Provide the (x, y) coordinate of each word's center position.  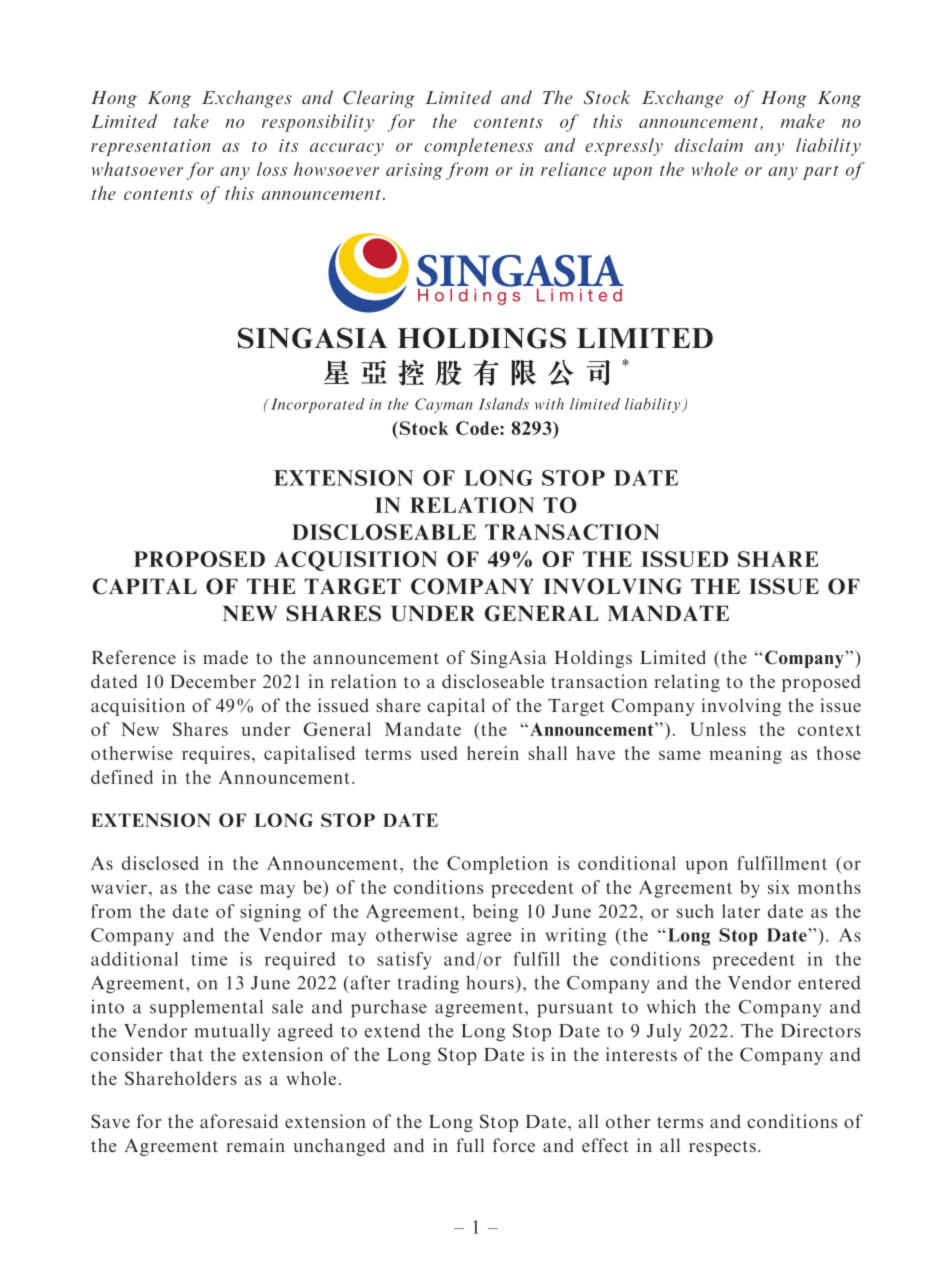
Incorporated (318, 405)
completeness (478, 147)
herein (493, 753)
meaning (745, 755)
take (191, 121)
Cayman (444, 405)
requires (216, 755)
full (470, 1145)
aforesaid (239, 1121)
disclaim (709, 145)
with (549, 404)
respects (722, 1148)
